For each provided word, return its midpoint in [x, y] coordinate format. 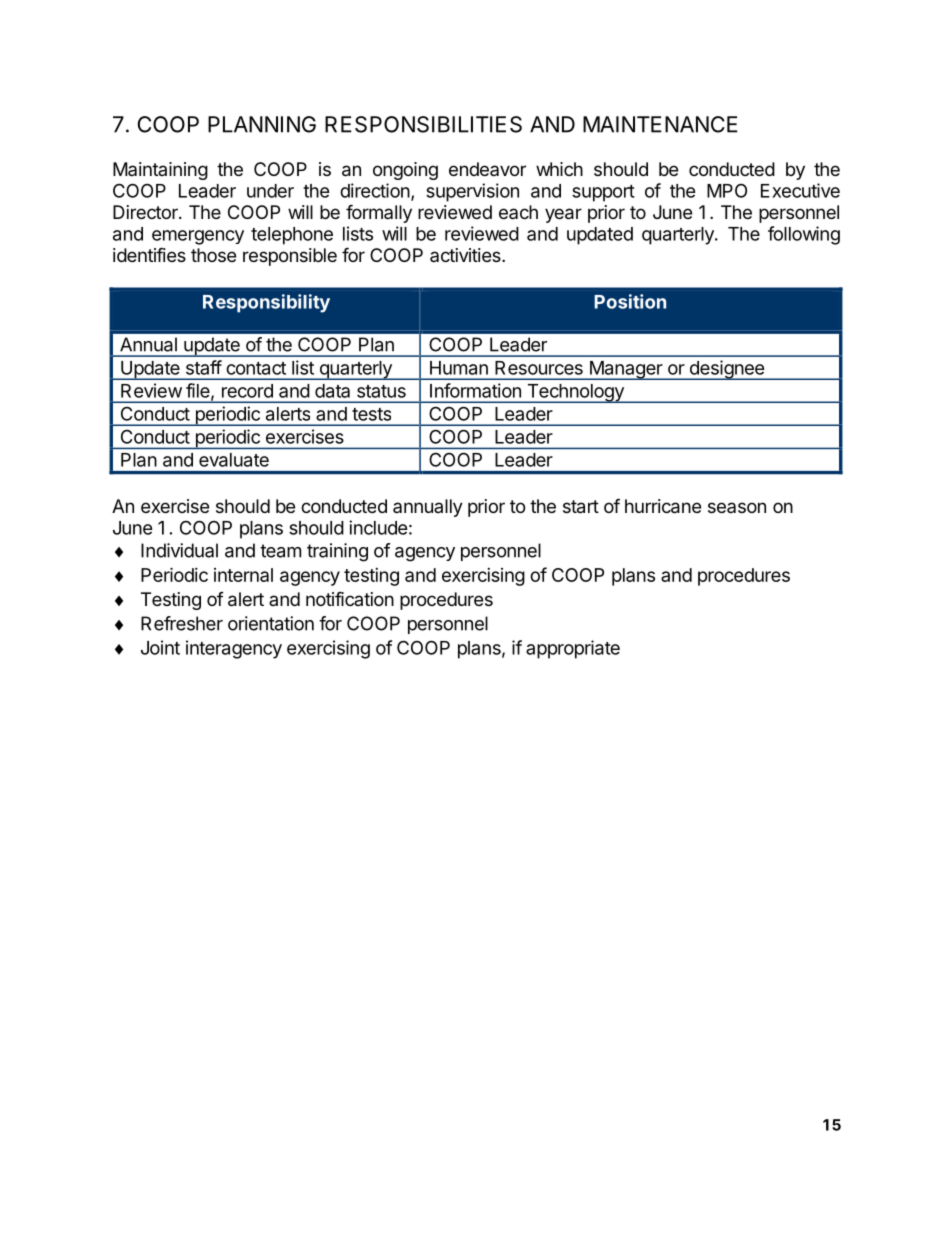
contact [256, 368]
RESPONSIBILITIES [423, 124]
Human [459, 368]
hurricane [663, 506]
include [378, 527]
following [804, 235]
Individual [179, 550]
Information [475, 390]
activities [466, 255]
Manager [625, 370]
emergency [198, 237]
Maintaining [160, 171]
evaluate [234, 460]
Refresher [182, 623]
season [737, 507]
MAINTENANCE [660, 124]
